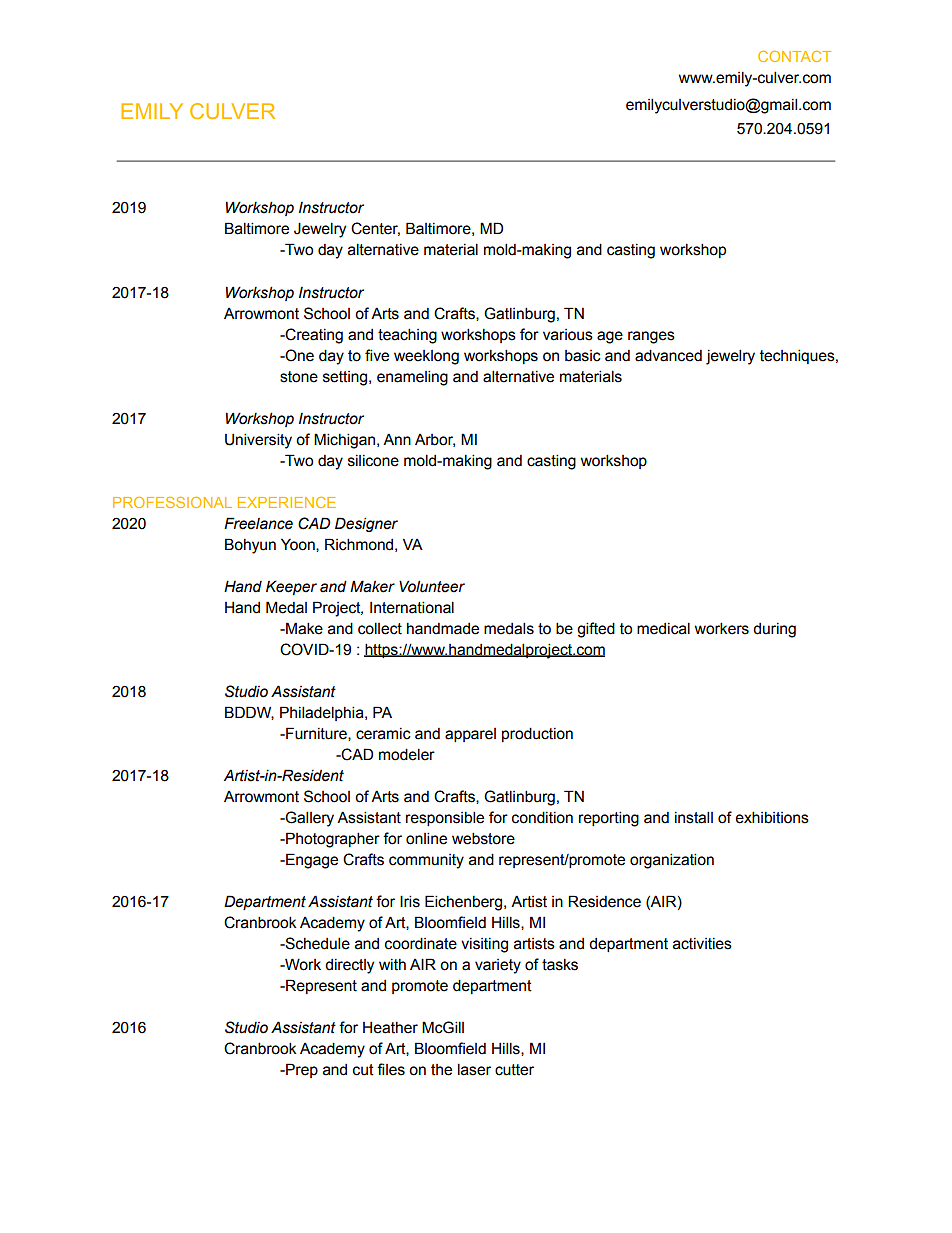 Image resolution: width=952 pixels, height=1233 pixels. I want to click on advanced, so click(668, 355).
